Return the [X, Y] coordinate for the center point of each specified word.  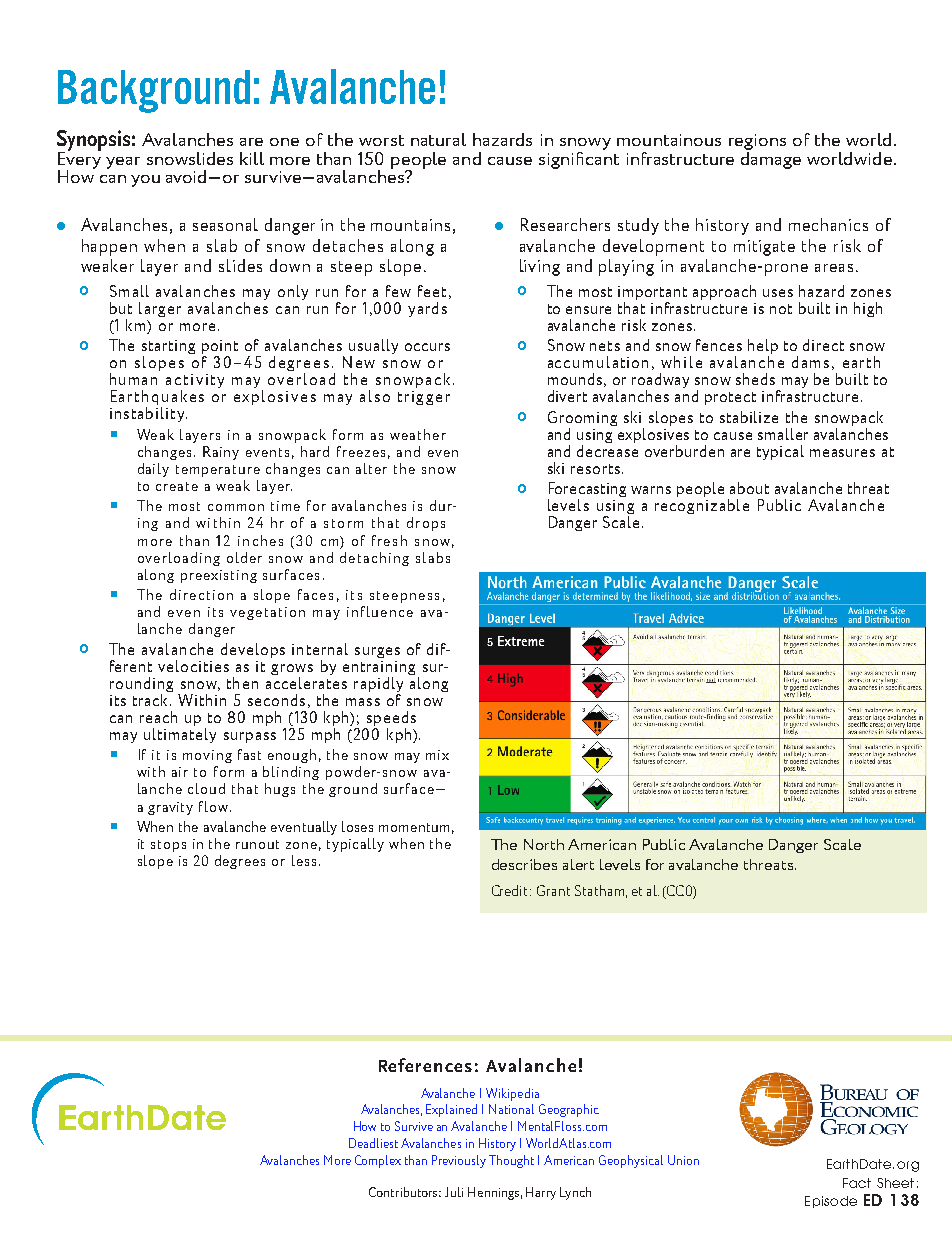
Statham [599, 890]
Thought [511, 1161]
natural [438, 139]
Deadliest [373, 1143]
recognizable [702, 506]
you [145, 181]
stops [168, 846]
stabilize [749, 417]
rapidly [378, 686]
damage [771, 159]
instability [148, 414]
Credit [511, 890]
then [242, 683]
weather [418, 434]
